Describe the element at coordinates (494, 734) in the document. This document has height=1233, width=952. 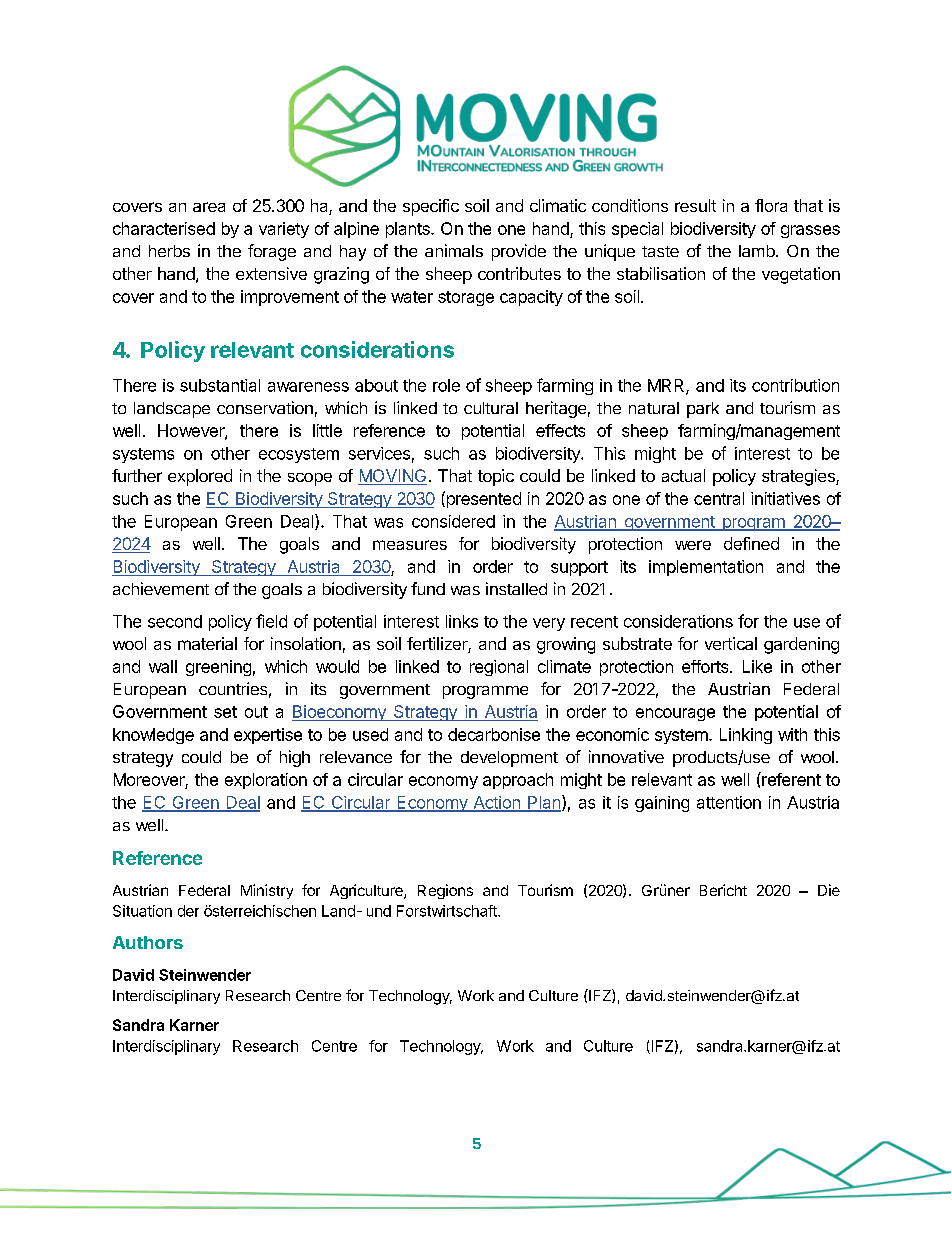
I see `decarbonise` at that location.
